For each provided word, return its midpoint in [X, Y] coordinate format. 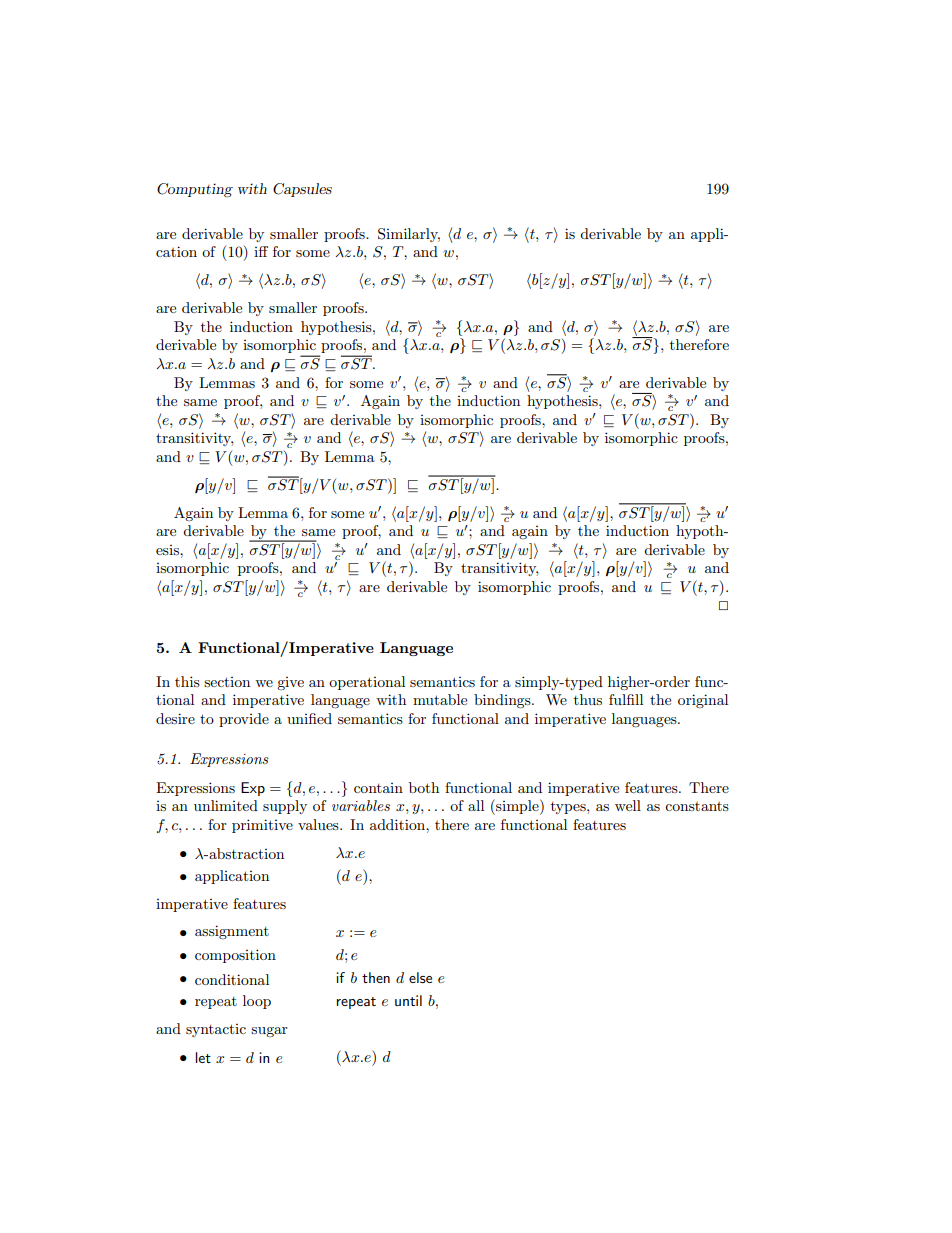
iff [261, 251]
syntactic [216, 1030]
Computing [195, 190]
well [628, 805]
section [227, 682]
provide [244, 720]
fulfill [626, 699]
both [424, 787]
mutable [440, 699]
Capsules [302, 190]
